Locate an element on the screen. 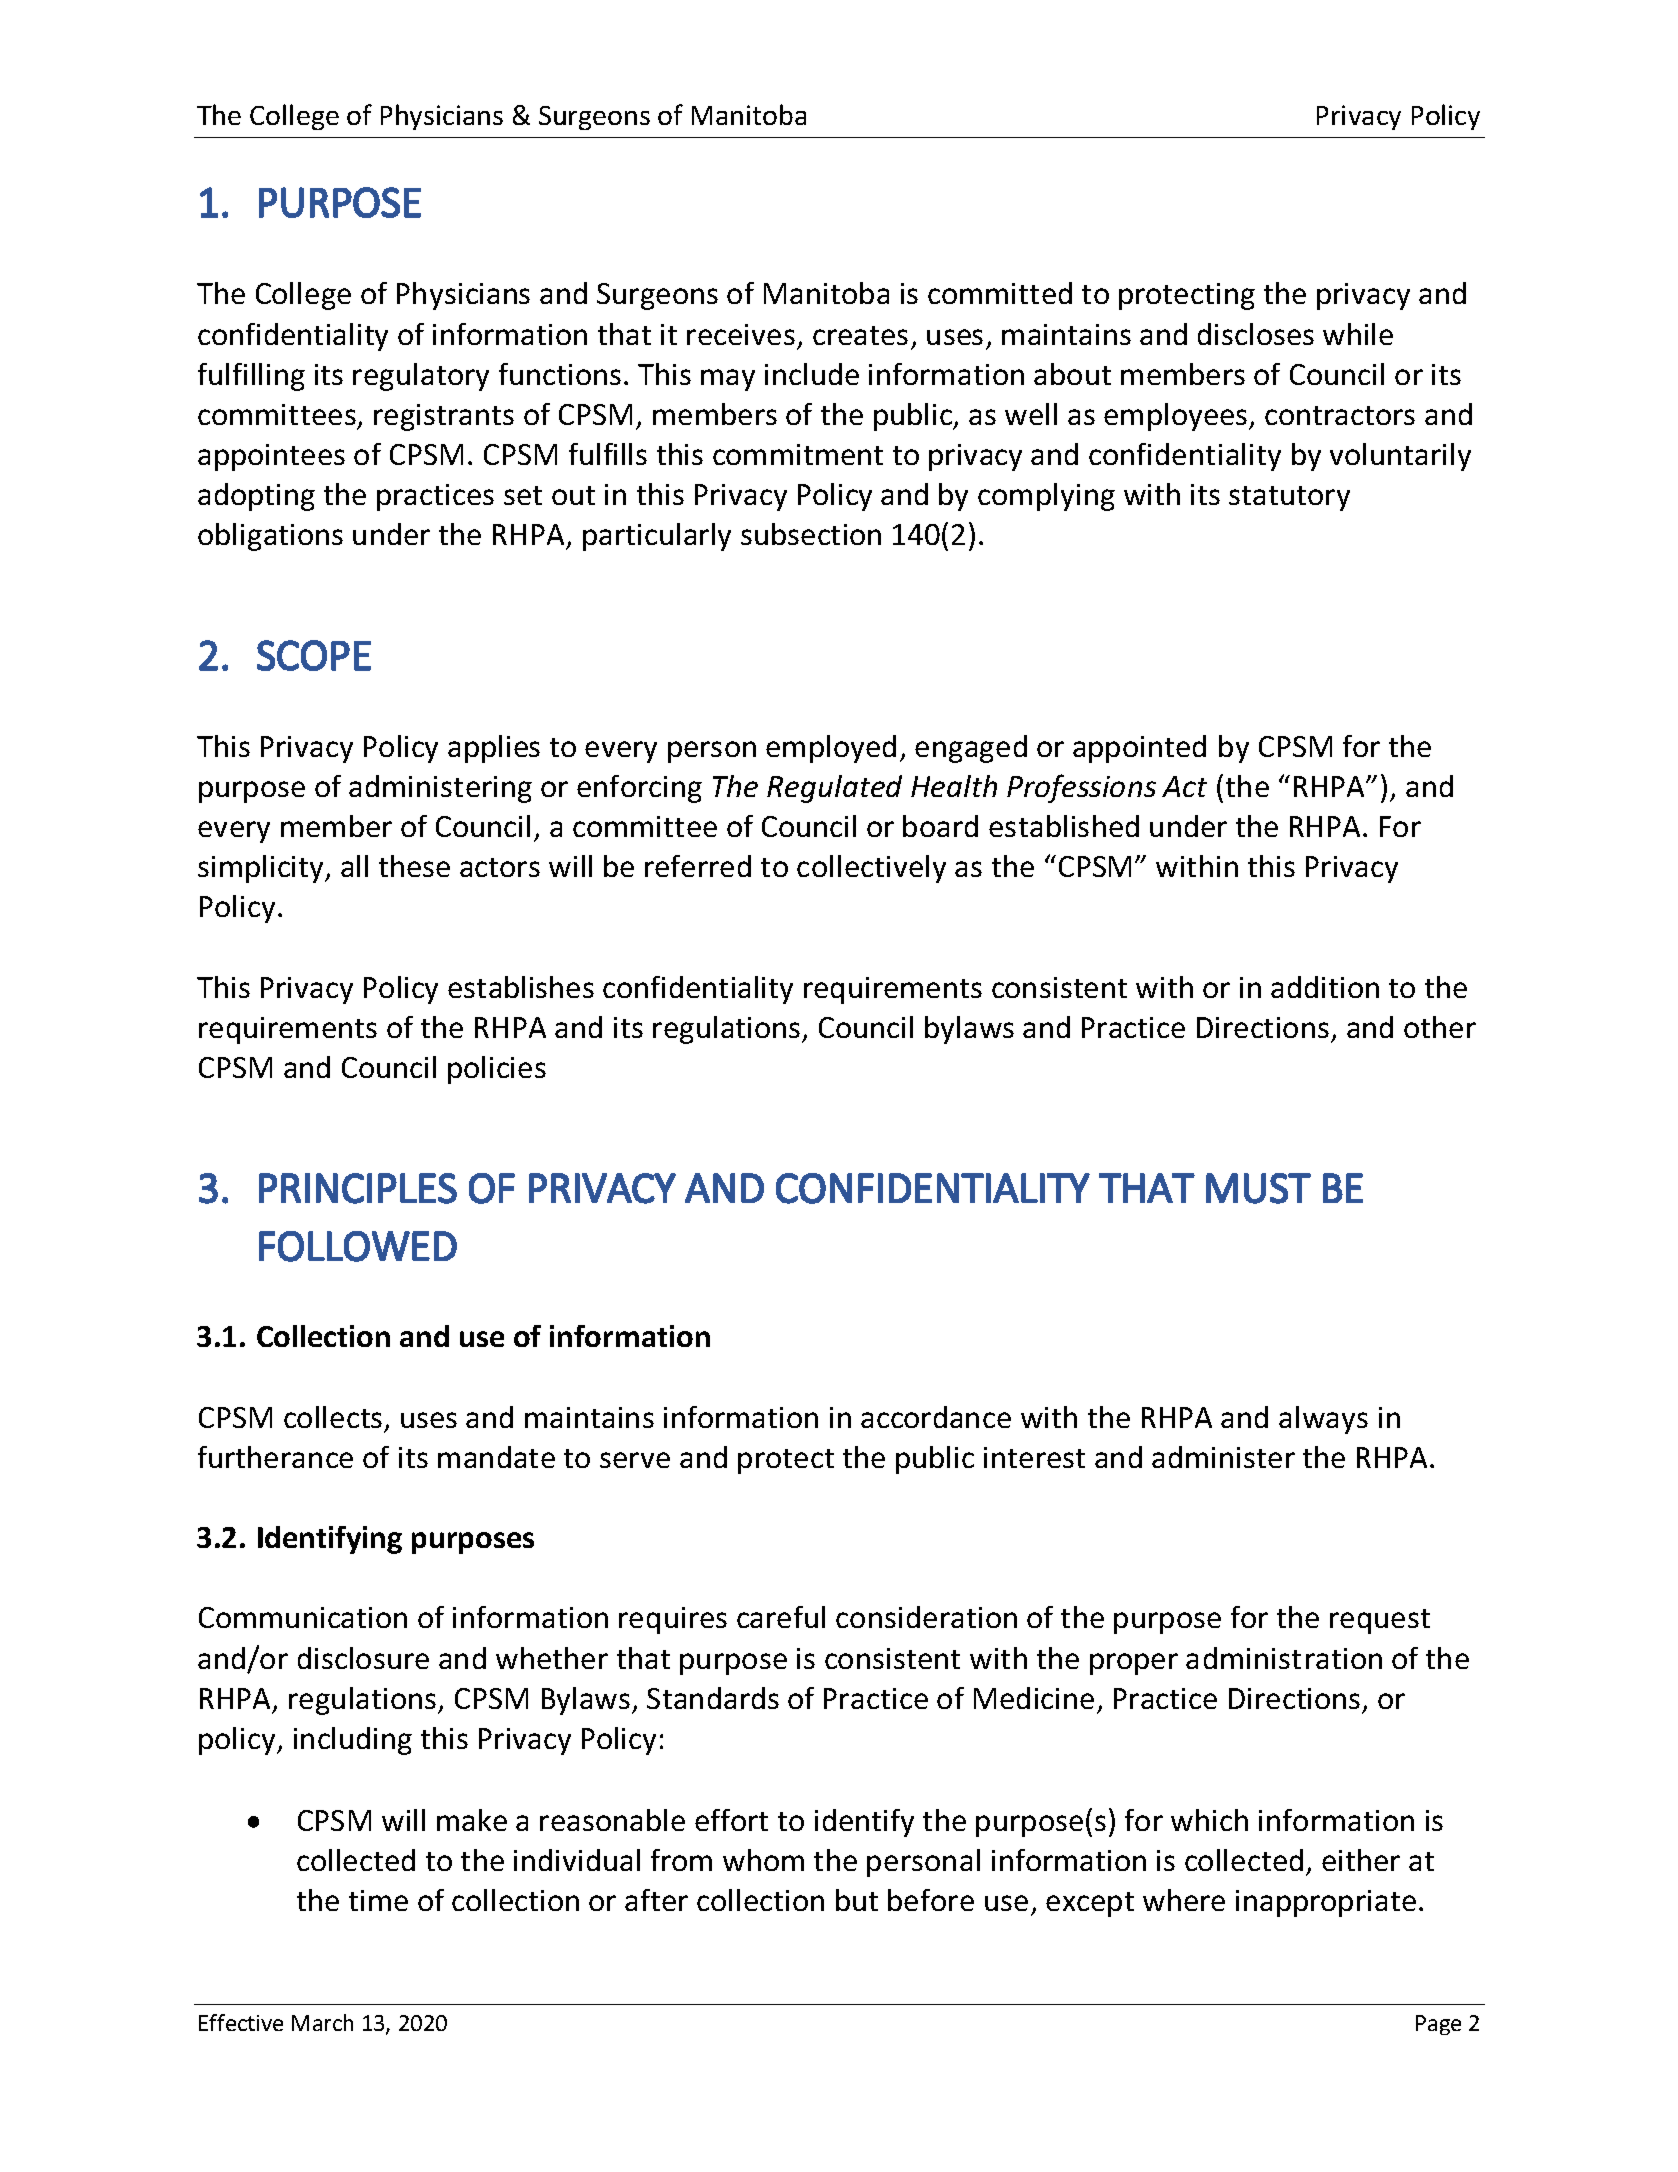  discloses is located at coordinates (1256, 334).
